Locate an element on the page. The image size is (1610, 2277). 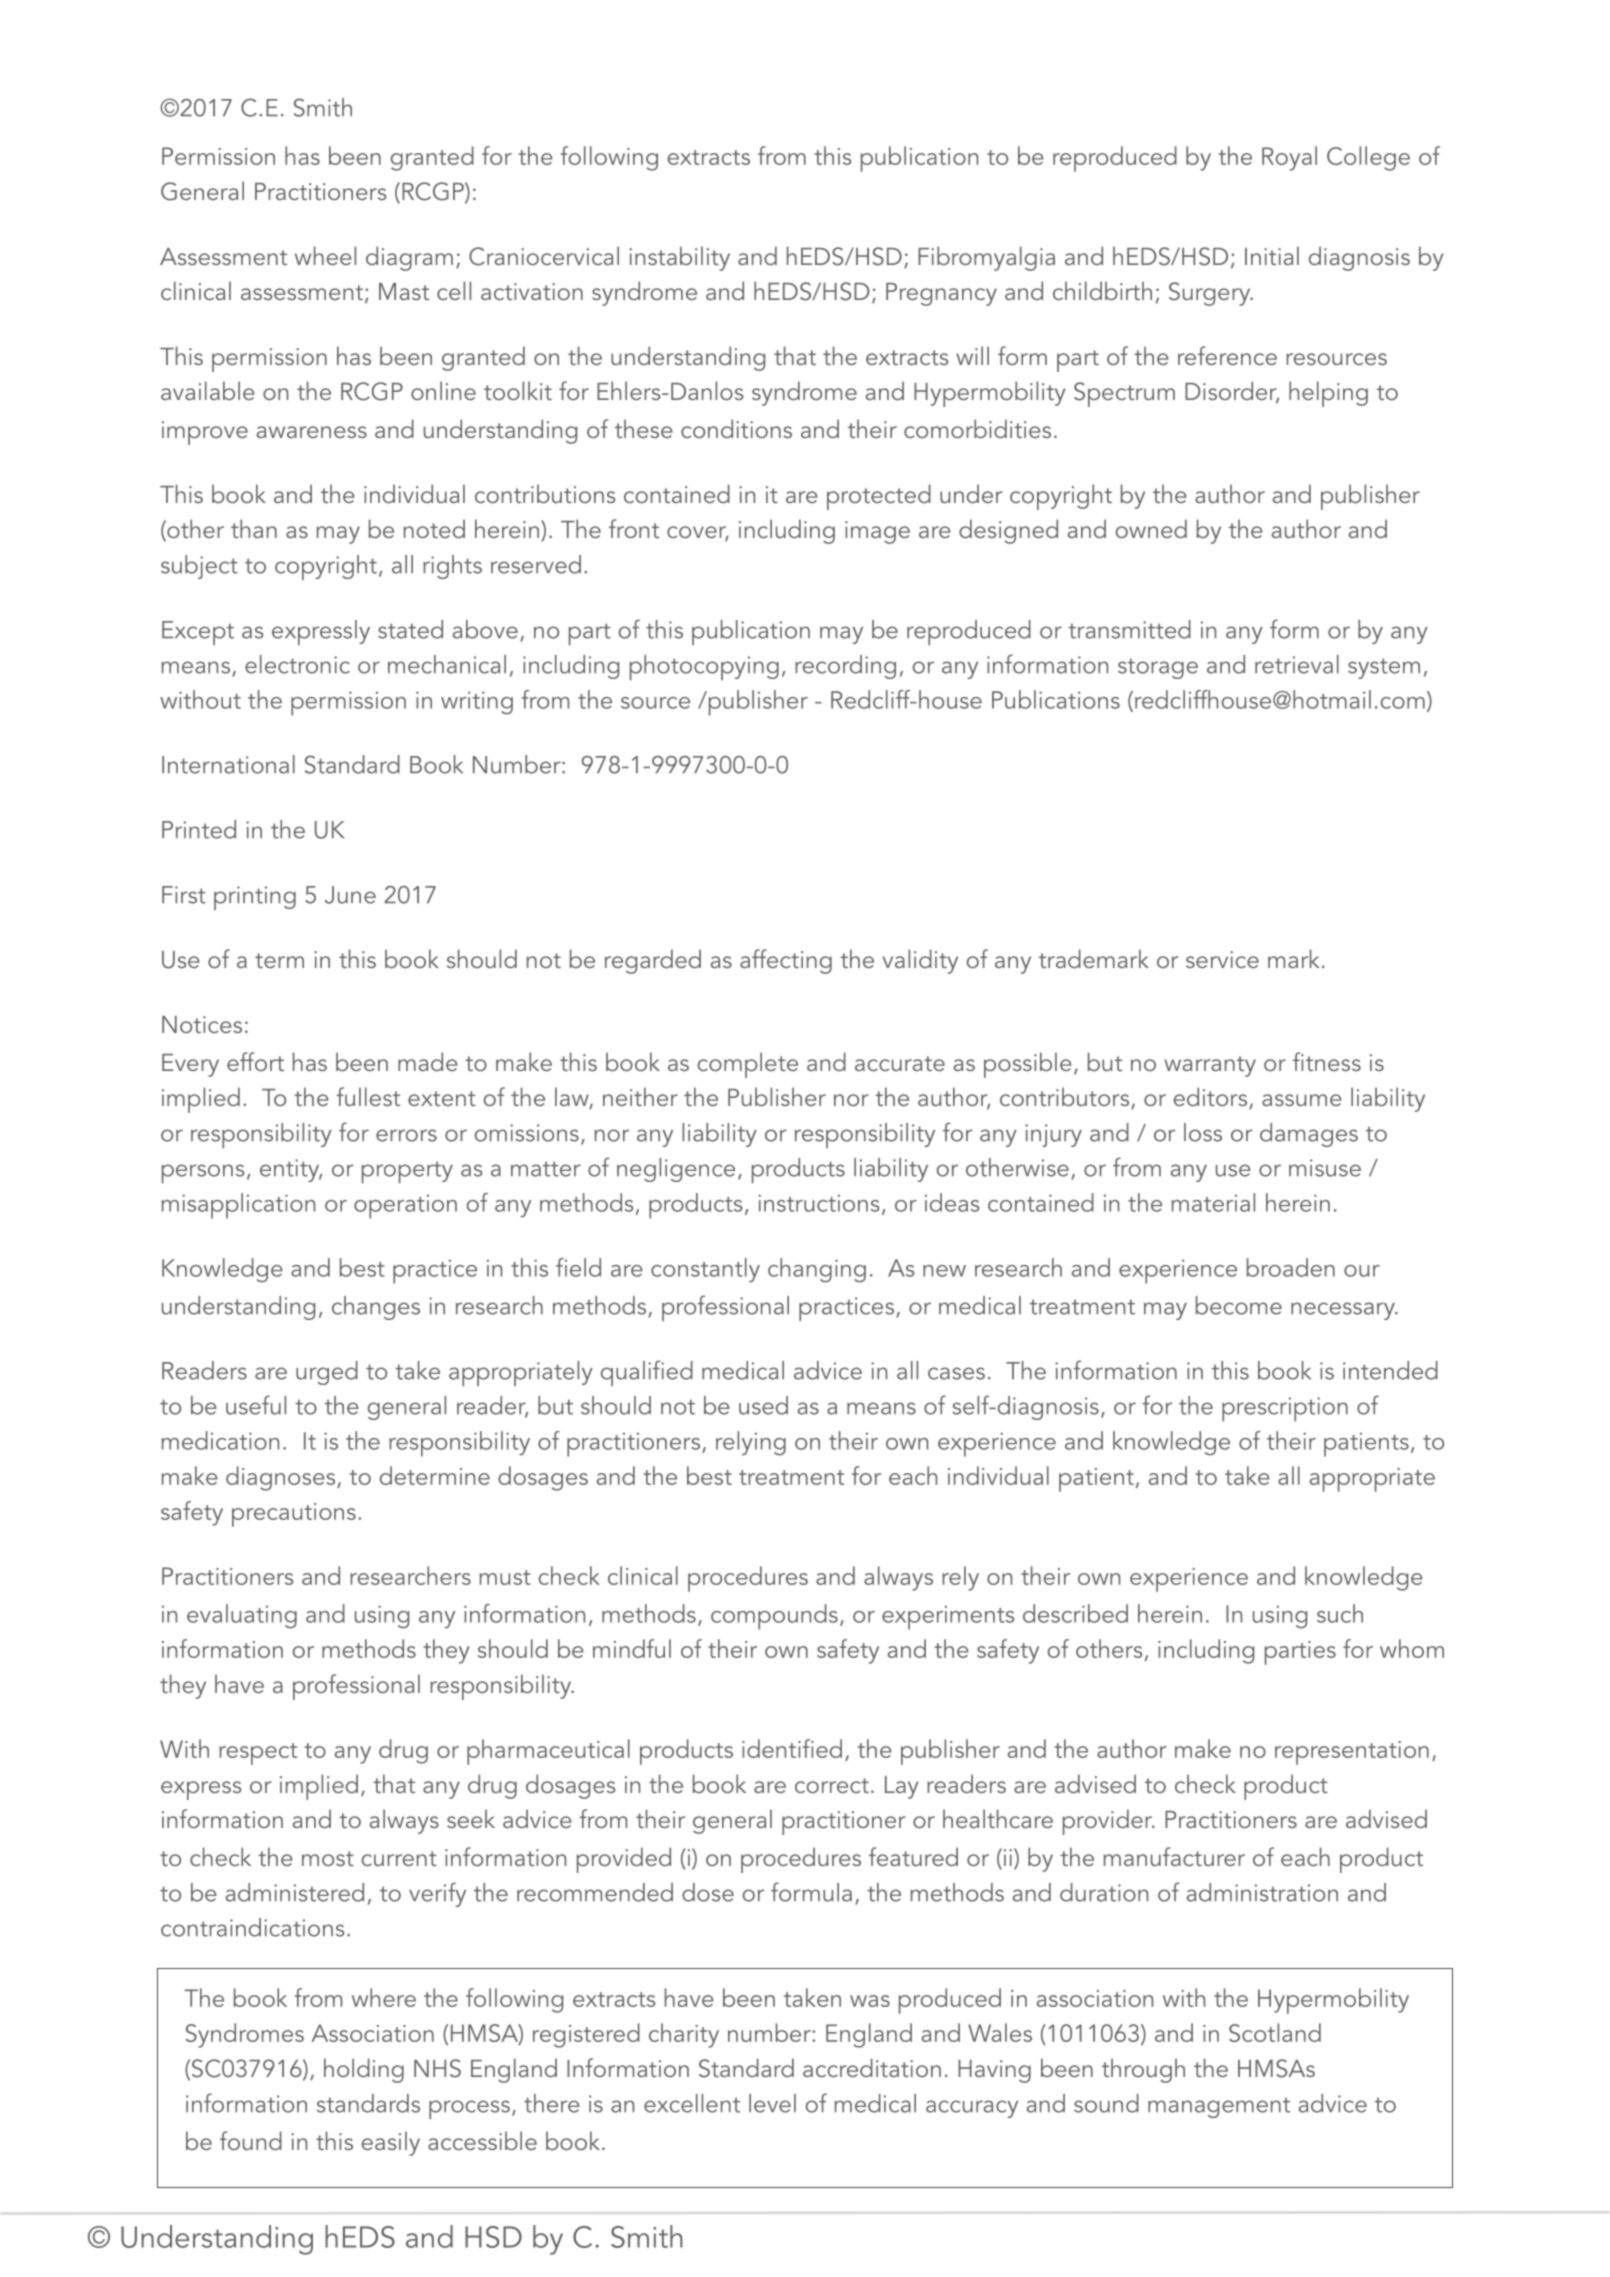
diagnoses is located at coordinates (282, 1478).
